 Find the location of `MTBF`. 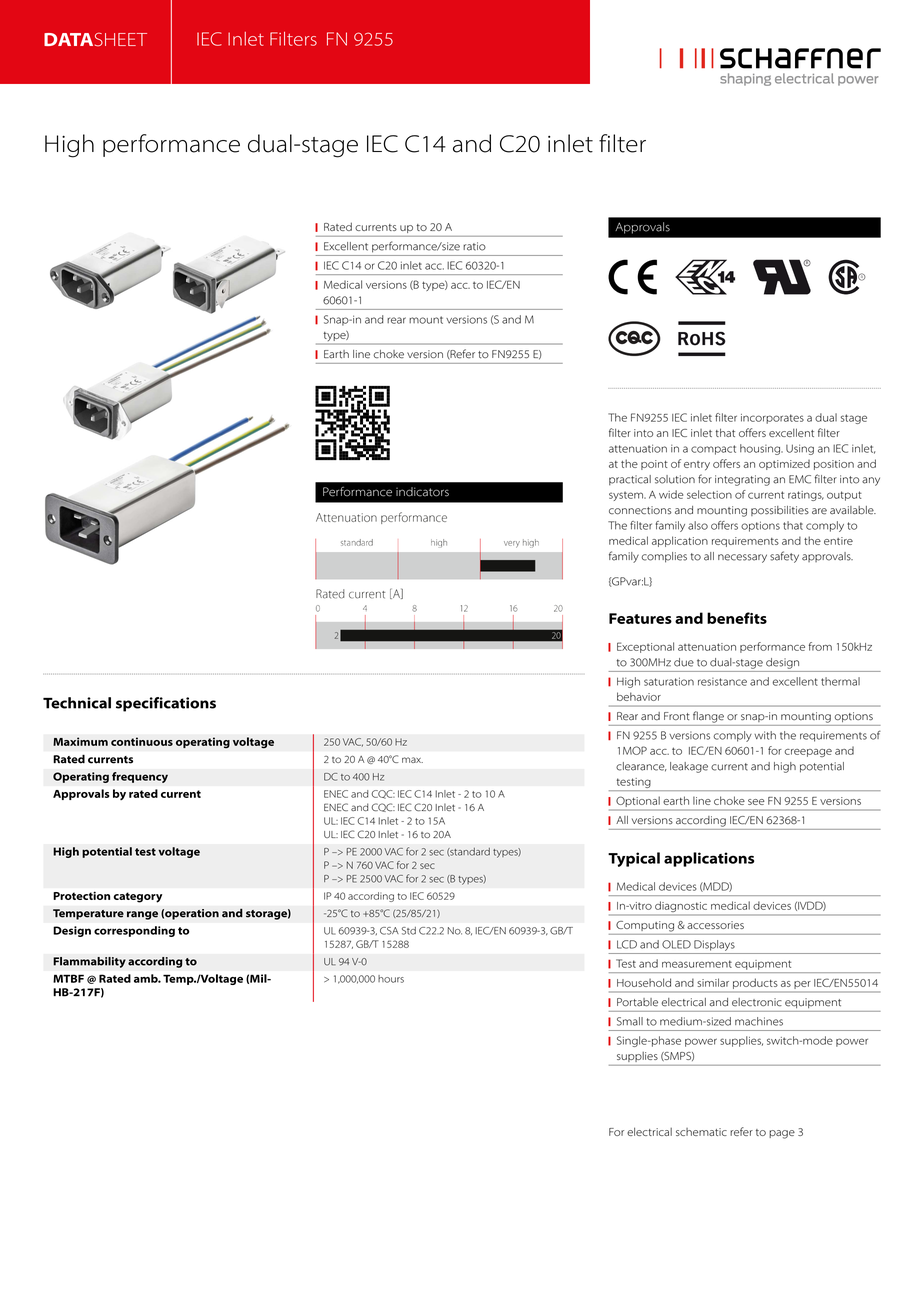

MTBF is located at coordinates (68, 978).
